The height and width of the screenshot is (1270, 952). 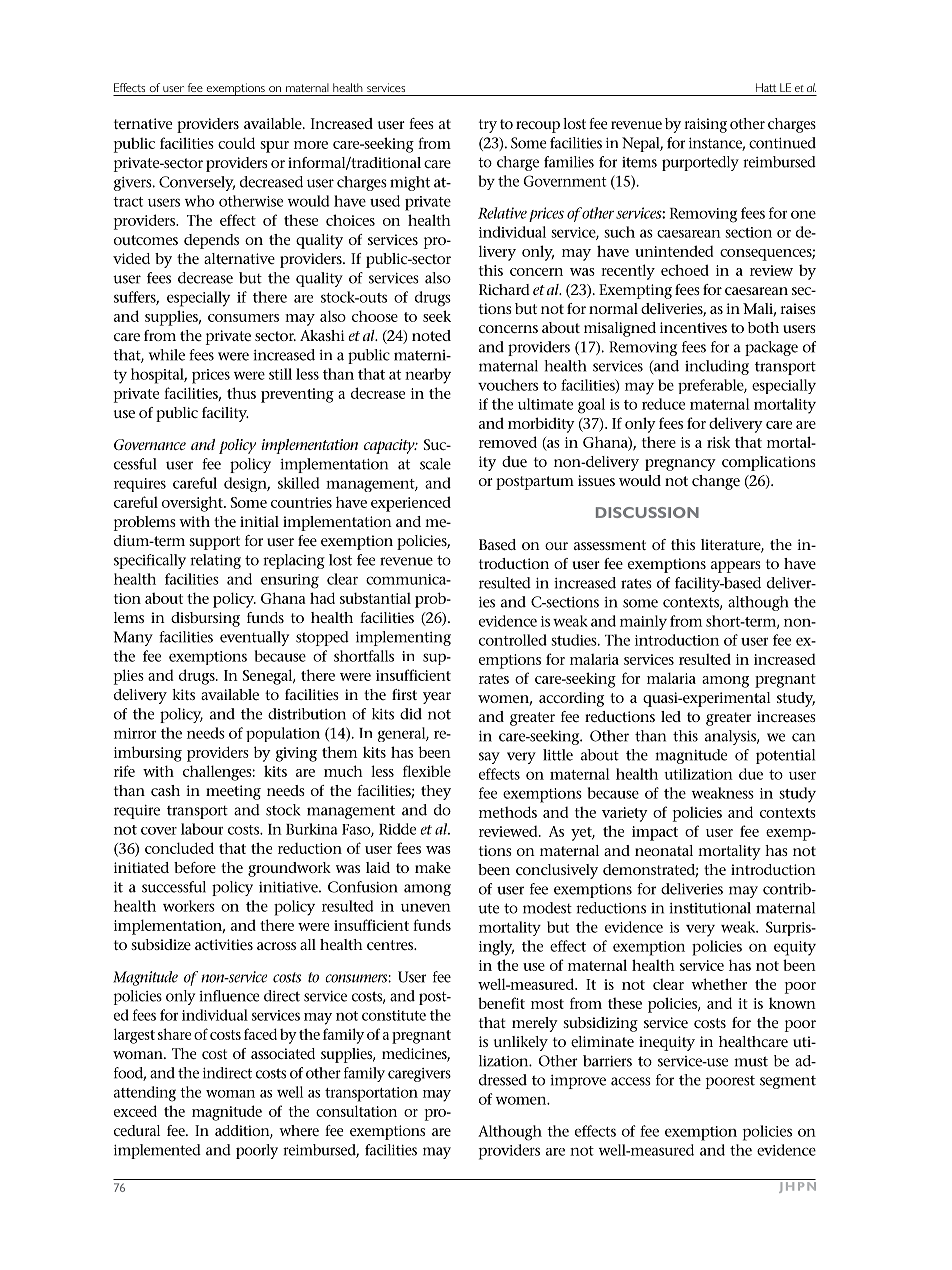 What do you see at coordinates (236, 143) in the screenshot?
I see `could` at bounding box center [236, 143].
